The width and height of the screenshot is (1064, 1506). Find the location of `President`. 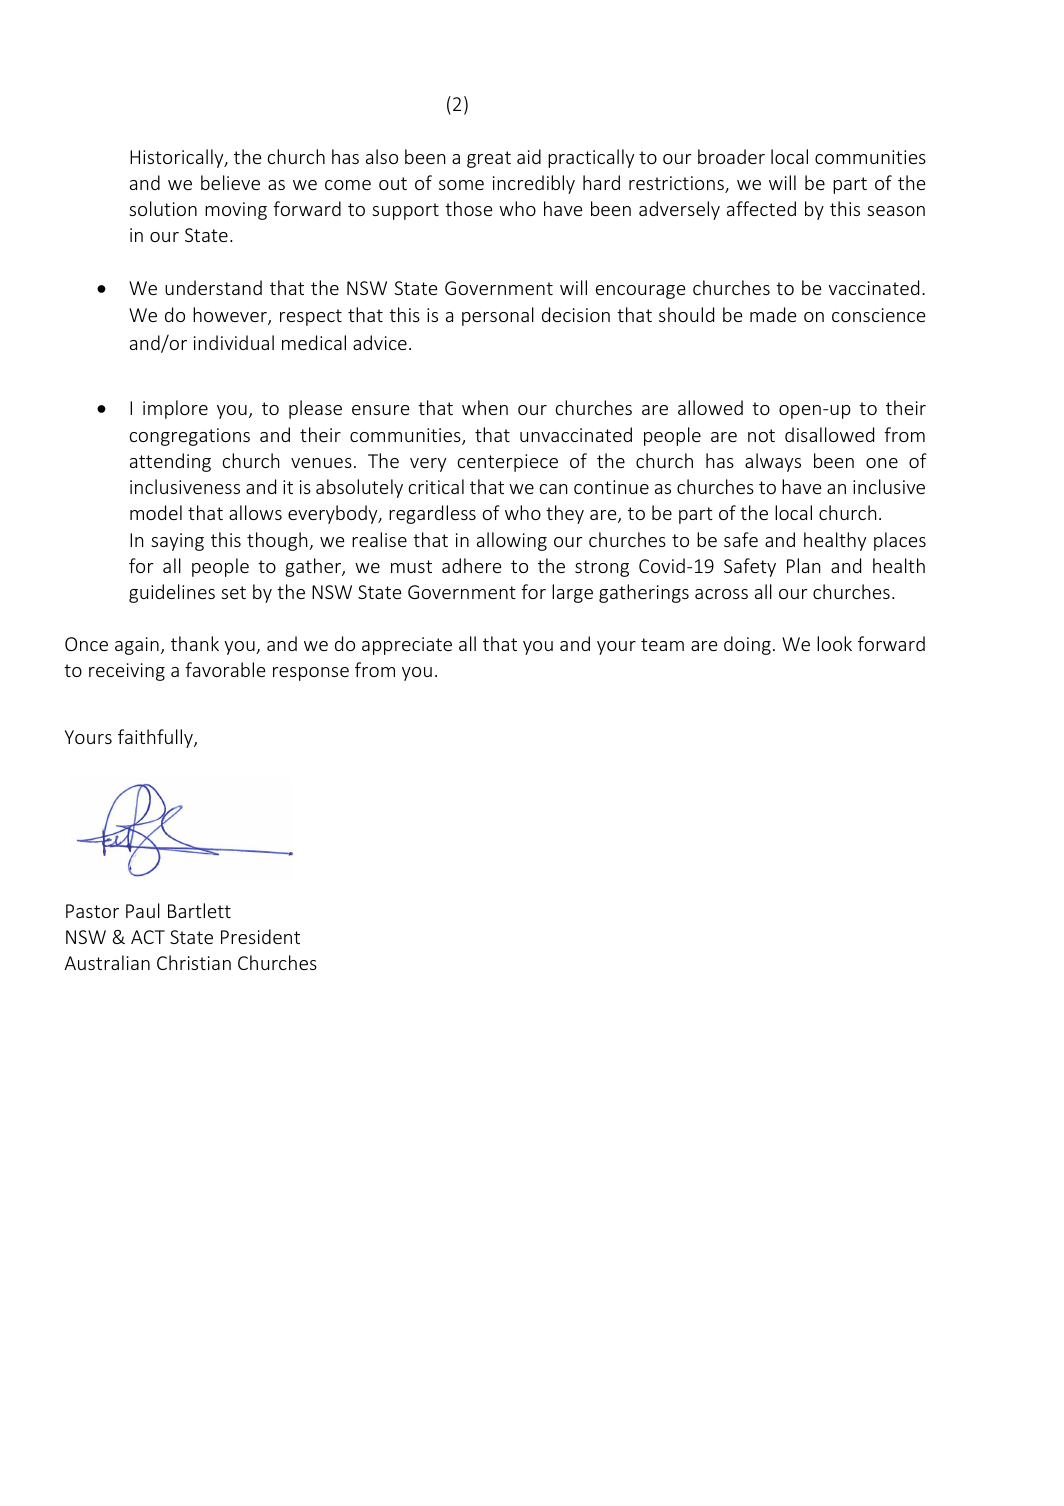

President is located at coordinates (260, 936).
